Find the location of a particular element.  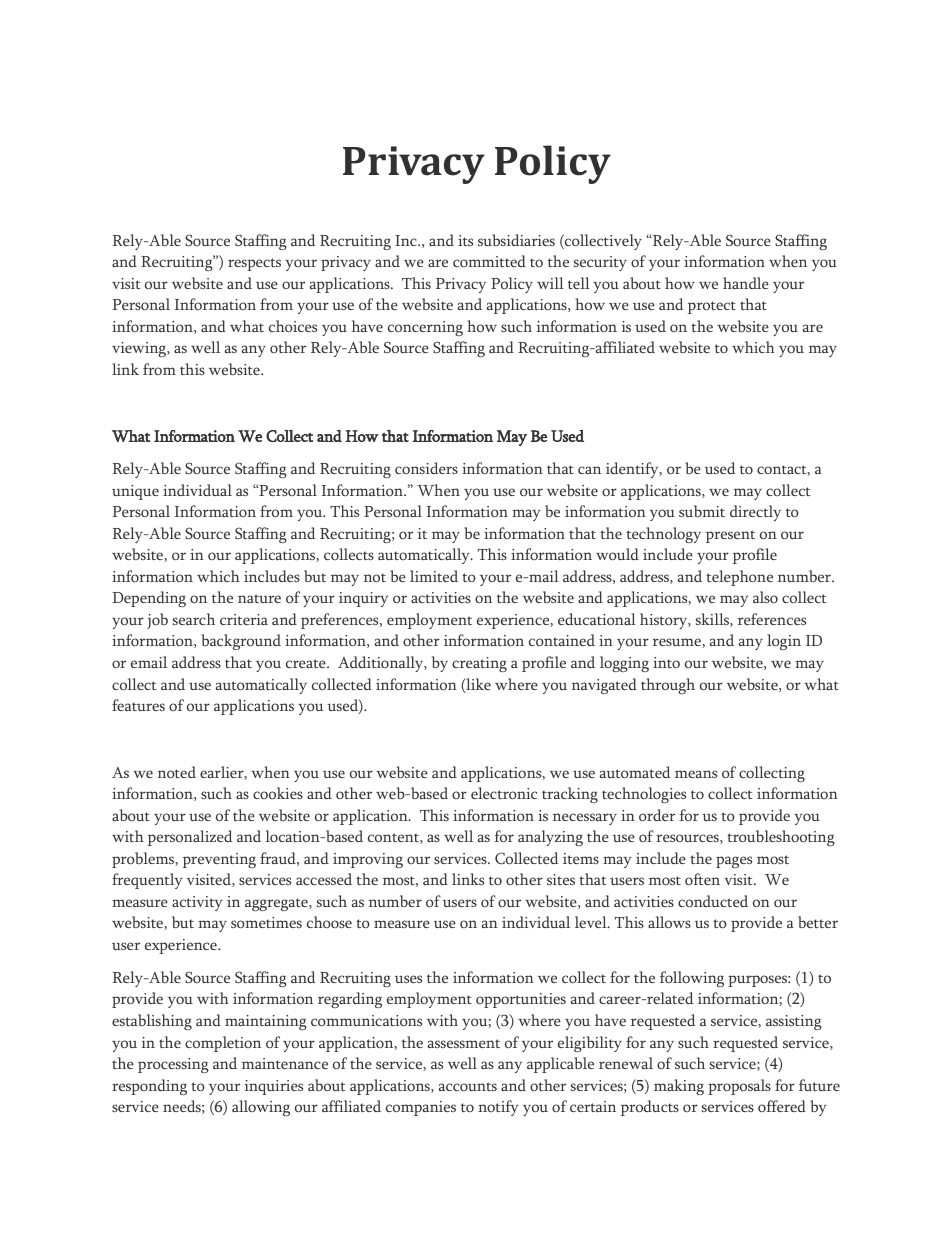

login is located at coordinates (784, 642).
